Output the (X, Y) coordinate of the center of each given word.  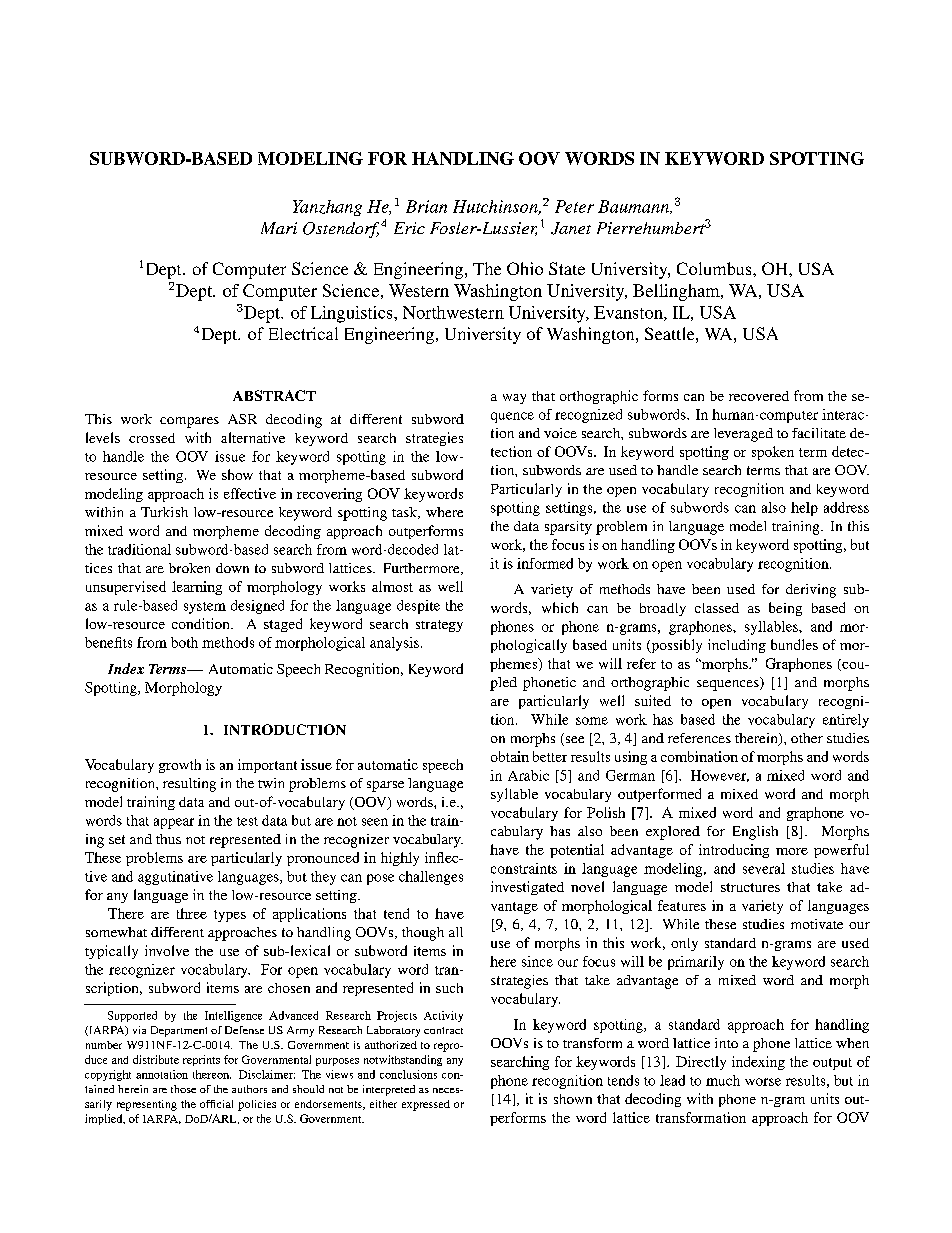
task (406, 513)
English (755, 833)
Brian (426, 206)
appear (174, 823)
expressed (426, 1105)
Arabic (528, 775)
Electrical (303, 333)
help (804, 509)
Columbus (715, 268)
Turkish (164, 512)
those (183, 1089)
